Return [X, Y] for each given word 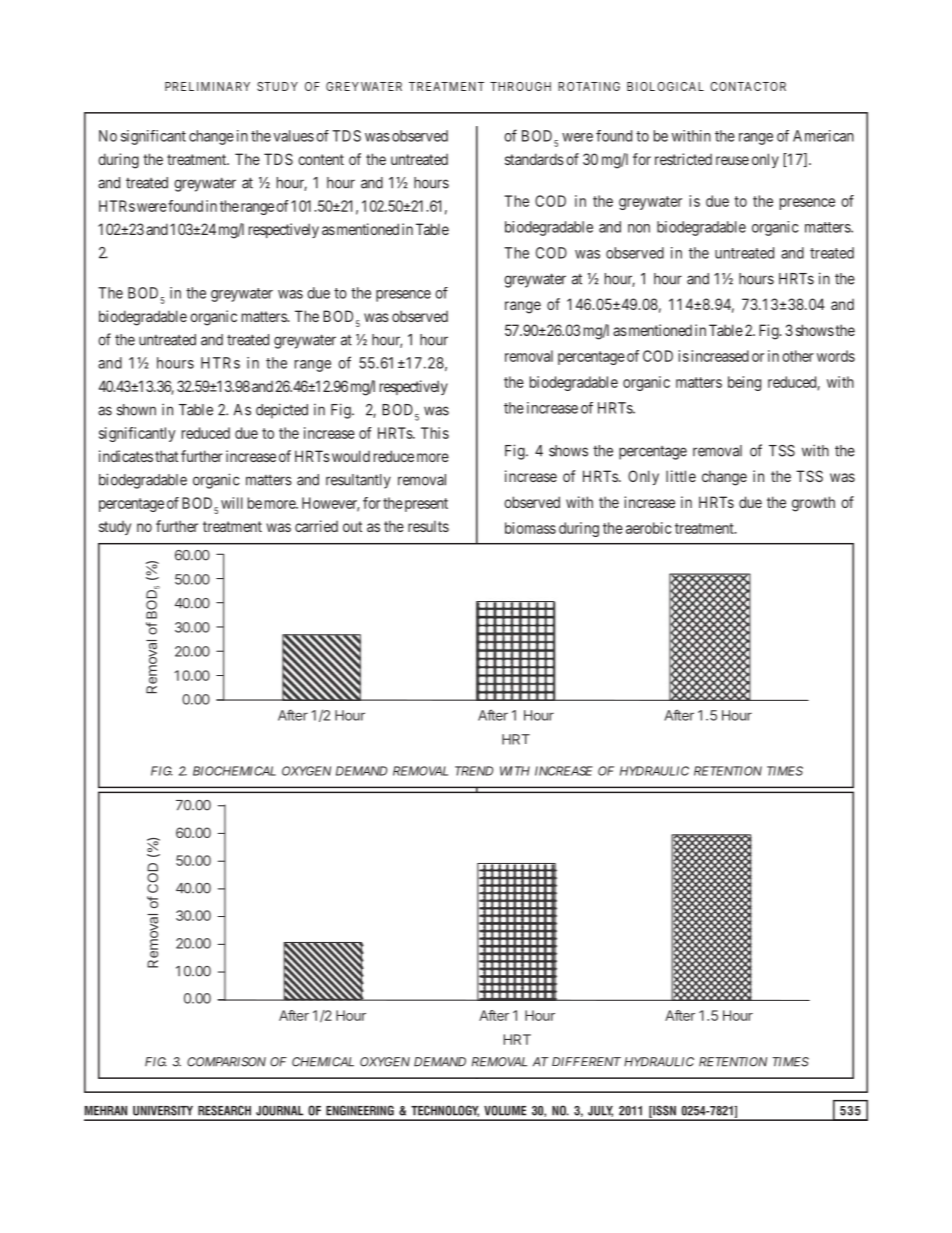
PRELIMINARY [207, 86]
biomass [530, 528]
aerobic [648, 528]
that [166, 456]
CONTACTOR [748, 86]
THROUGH [520, 86]
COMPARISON [226, 1062]
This [435, 433]
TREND [474, 771]
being [744, 383]
